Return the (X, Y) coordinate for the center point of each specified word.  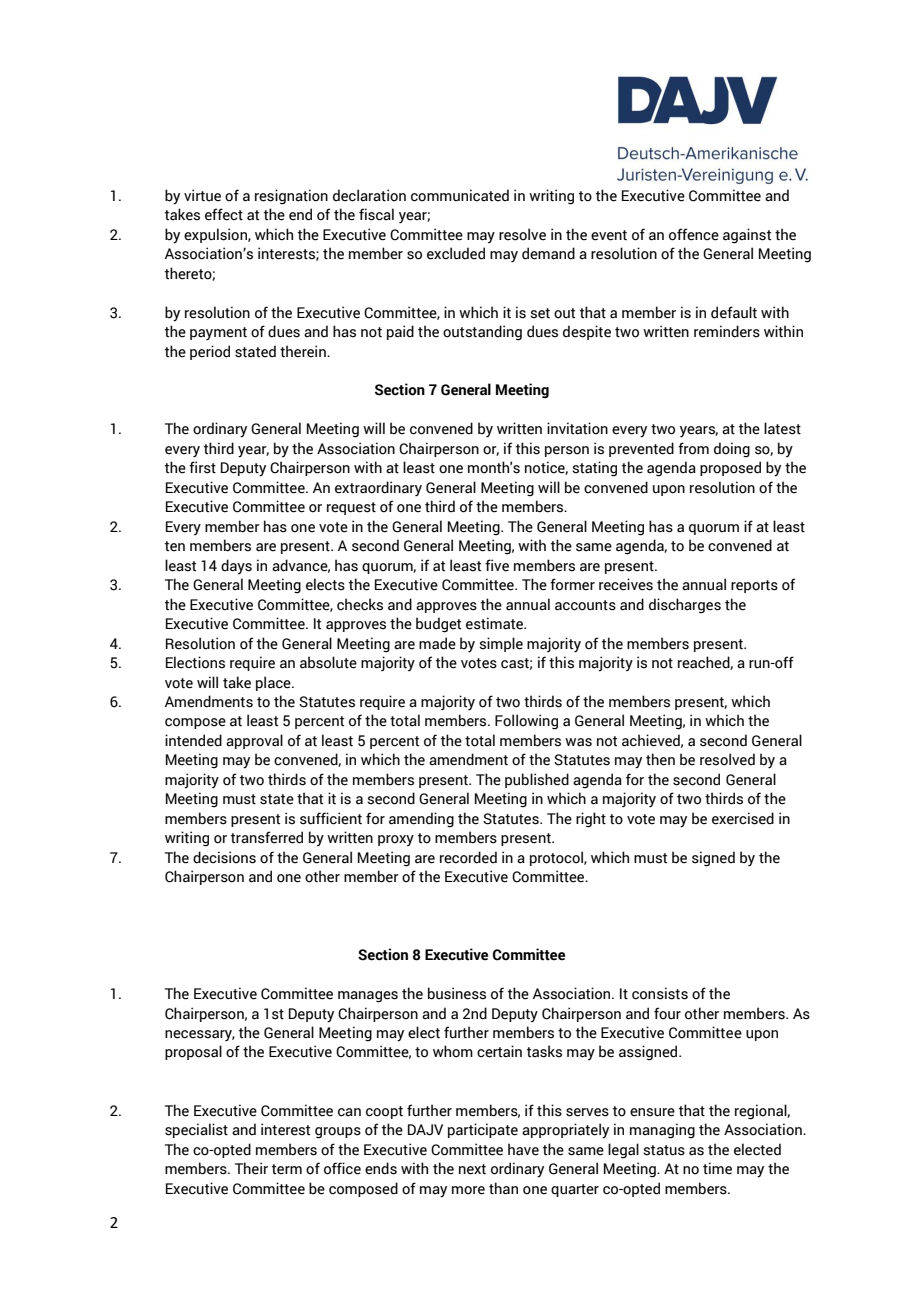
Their (251, 1168)
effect (224, 214)
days (236, 566)
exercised (743, 818)
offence (694, 234)
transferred (267, 837)
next (472, 1169)
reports (754, 586)
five (497, 565)
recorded (468, 857)
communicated (460, 195)
